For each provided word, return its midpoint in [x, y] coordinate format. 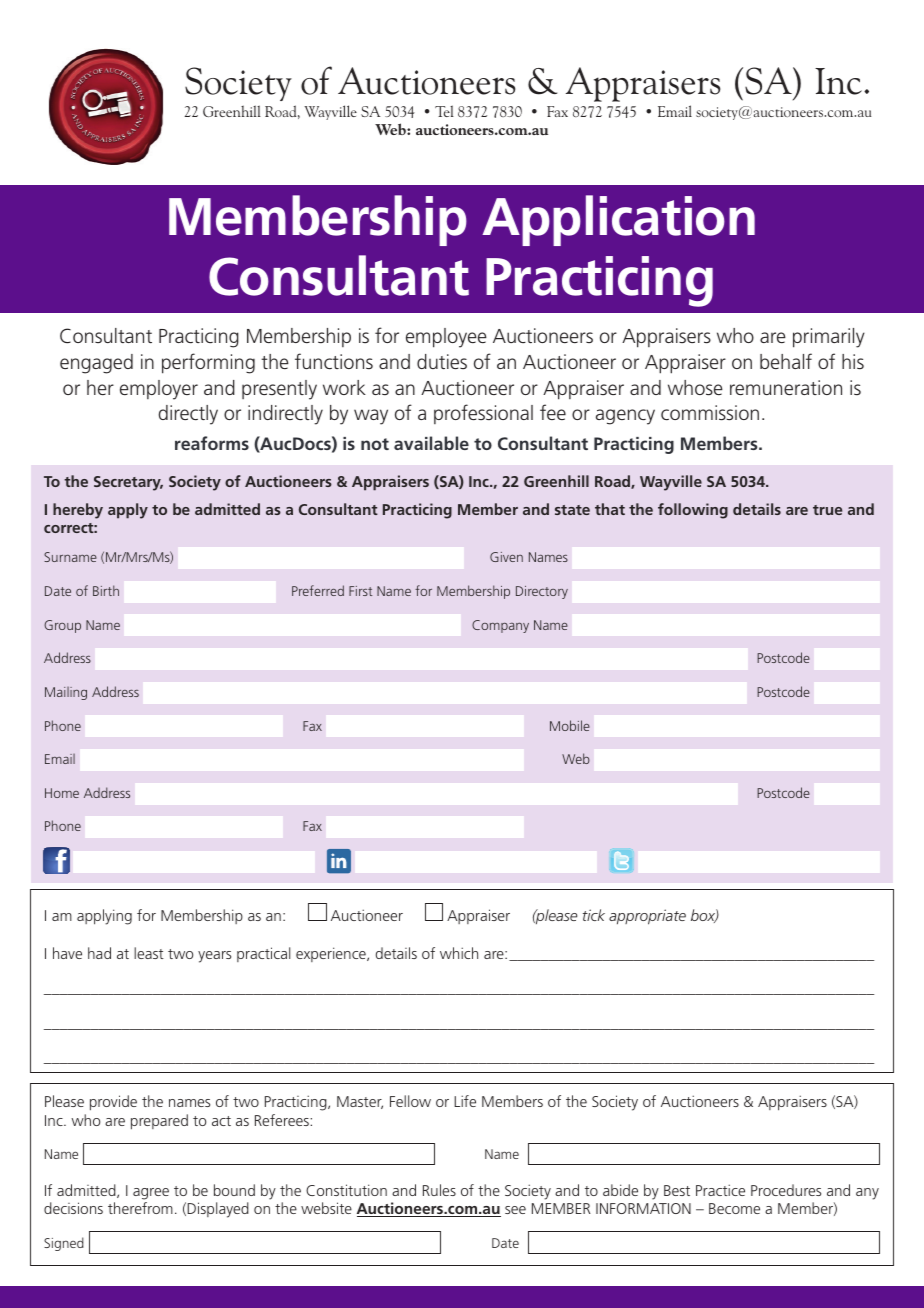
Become [734, 1208]
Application [618, 220]
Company [500, 626]
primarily [829, 338]
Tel [444, 111]
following [693, 511]
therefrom [140, 1208]
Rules [439, 1190]
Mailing [66, 693]
